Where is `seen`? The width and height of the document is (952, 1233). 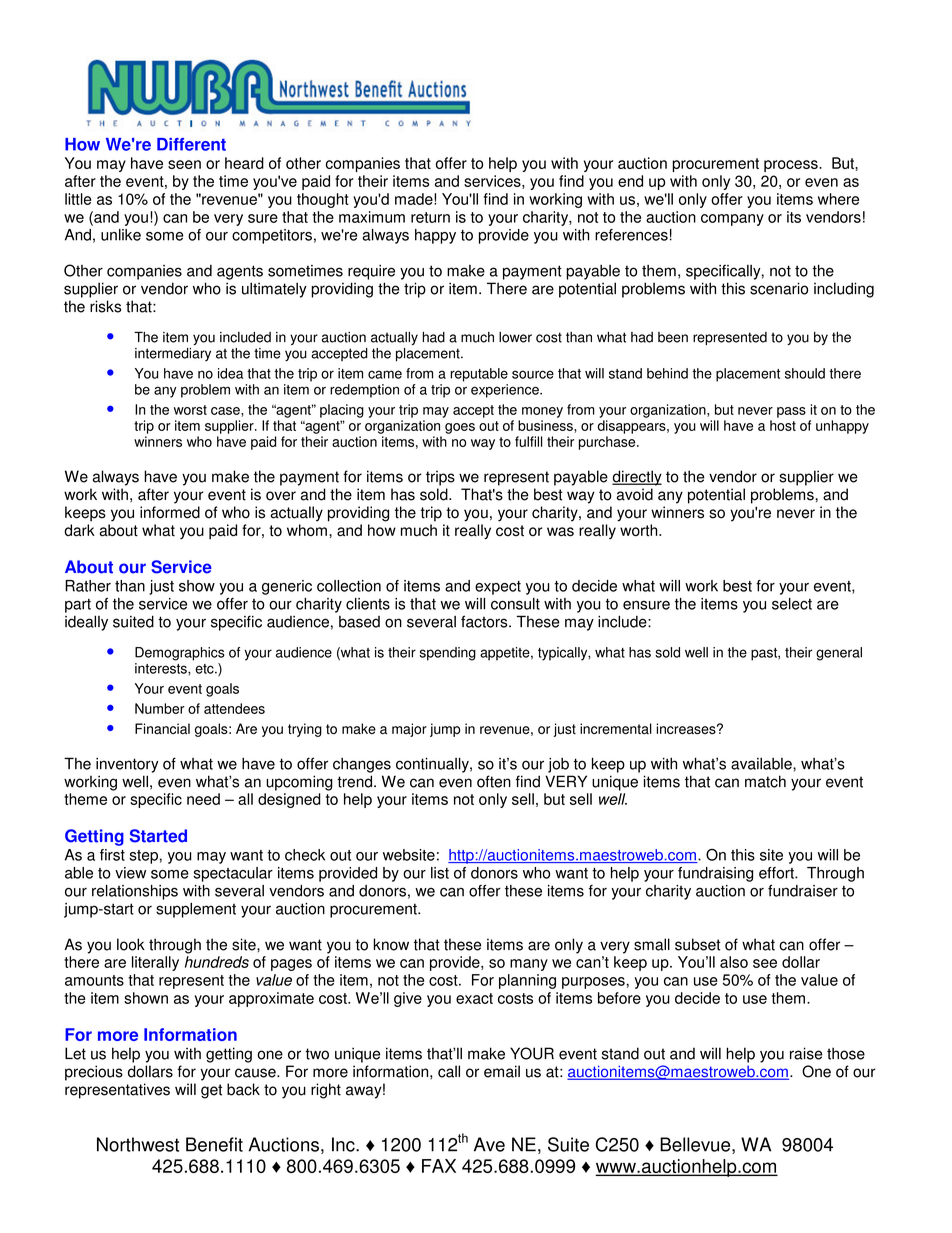
seen is located at coordinates (184, 164).
